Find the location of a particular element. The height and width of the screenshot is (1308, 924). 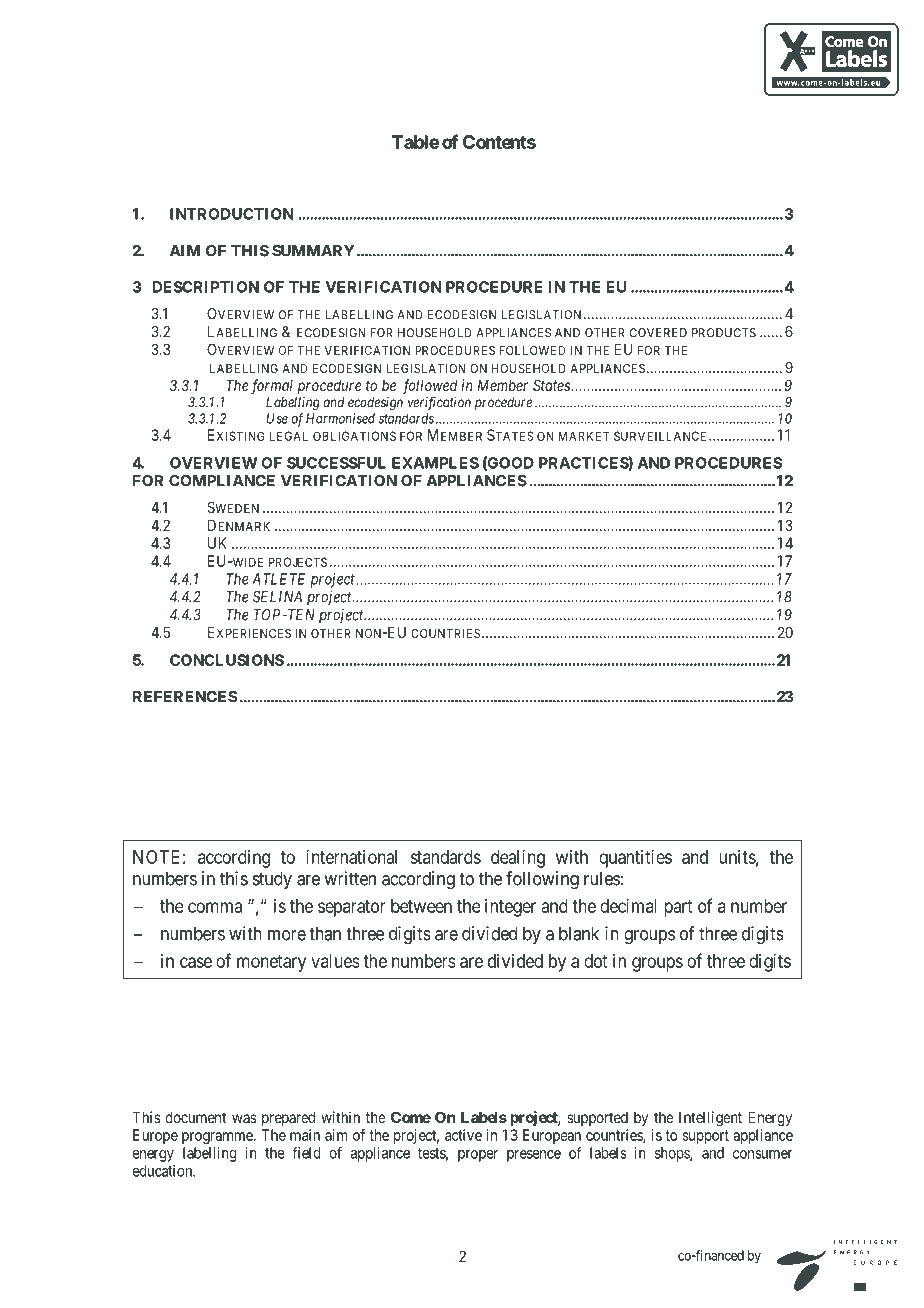

INTRODUCTION is located at coordinates (231, 214).
